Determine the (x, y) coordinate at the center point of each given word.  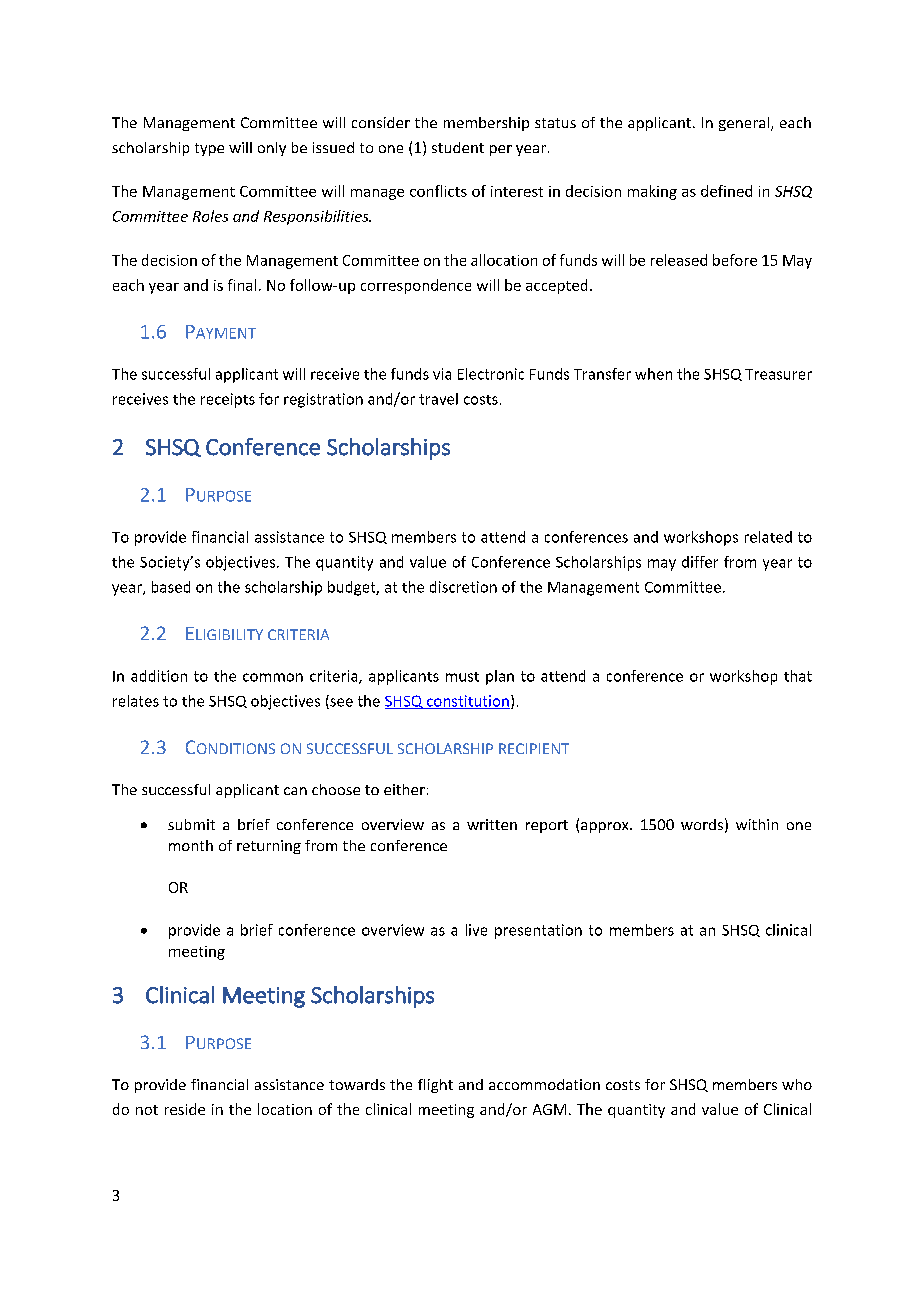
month (191, 845)
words (702, 824)
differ (700, 562)
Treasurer (778, 374)
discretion (463, 587)
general (745, 124)
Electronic (491, 374)
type (209, 149)
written (492, 824)
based (171, 587)
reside (185, 1109)
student (458, 147)
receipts (228, 400)
